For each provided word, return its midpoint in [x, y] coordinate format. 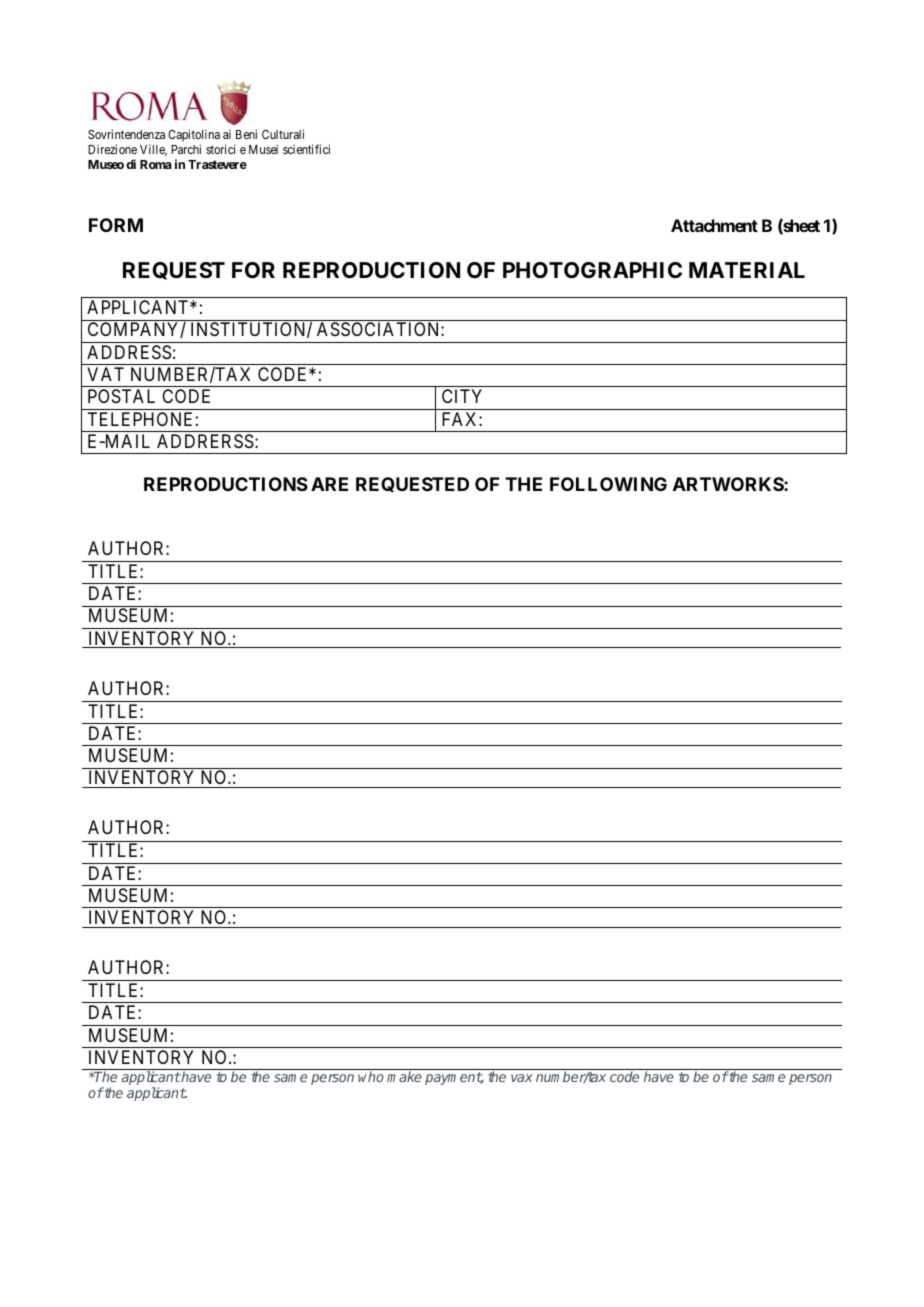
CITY [462, 396]
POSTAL [121, 396]
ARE [329, 484]
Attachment [714, 225]
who [371, 1076]
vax [522, 1078]
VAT [105, 374]
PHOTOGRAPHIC [592, 270]
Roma [156, 164]
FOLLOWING [608, 484]
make [404, 1076]
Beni [246, 134]
